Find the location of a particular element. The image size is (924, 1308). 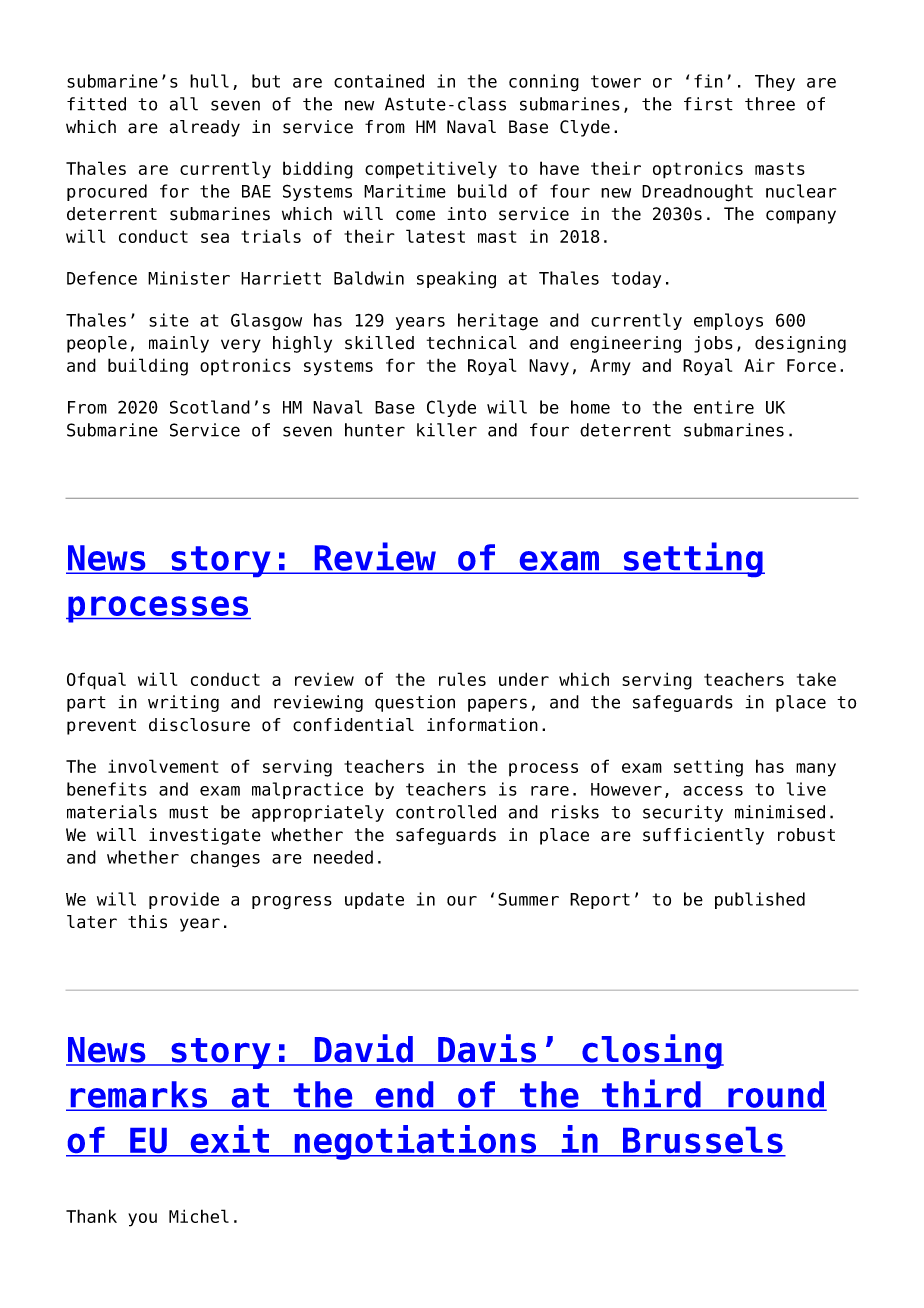

first is located at coordinates (708, 104).
